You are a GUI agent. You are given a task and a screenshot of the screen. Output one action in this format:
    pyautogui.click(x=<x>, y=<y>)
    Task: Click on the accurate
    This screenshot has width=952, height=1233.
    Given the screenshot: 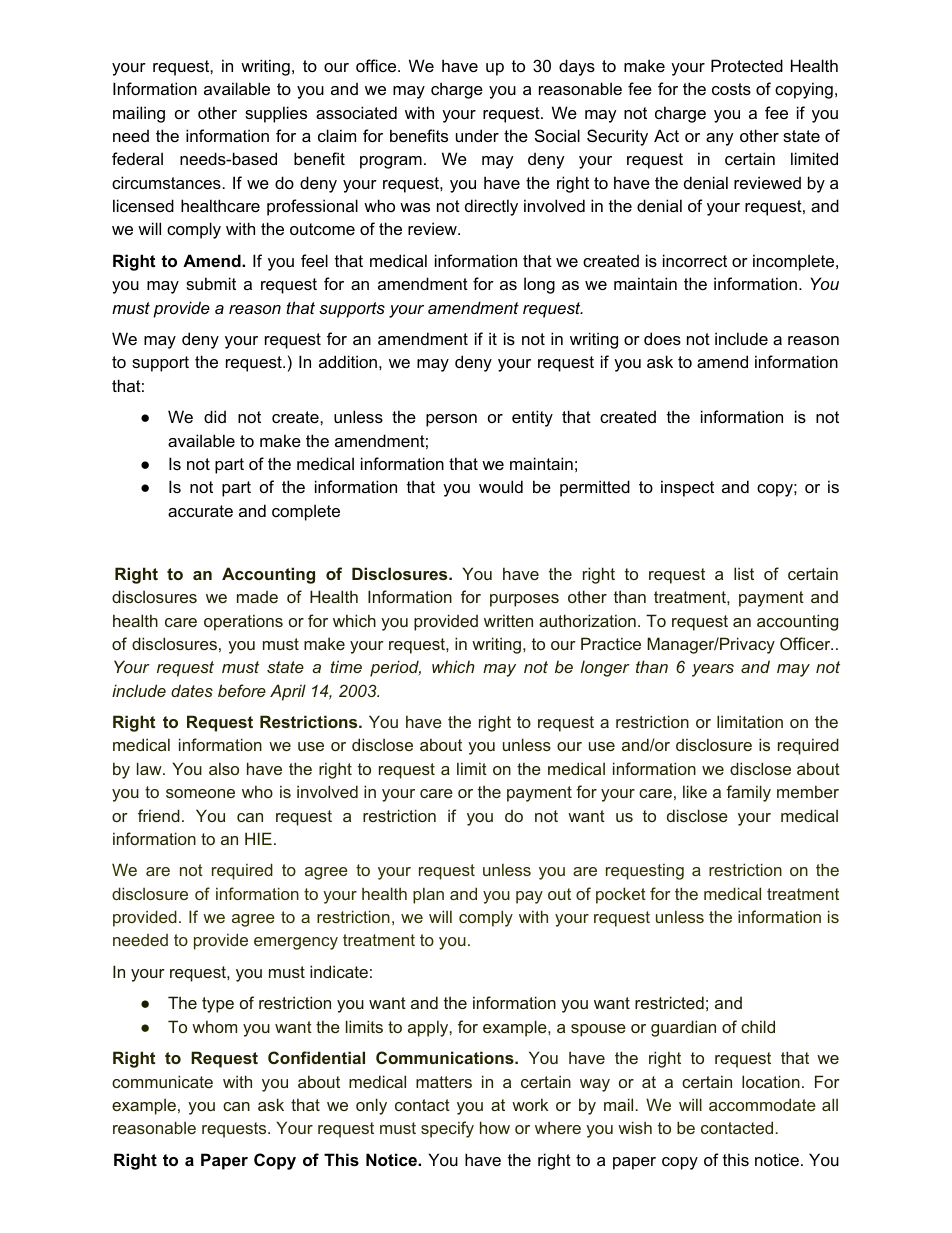 What is the action you would take?
    pyautogui.click(x=200, y=511)
